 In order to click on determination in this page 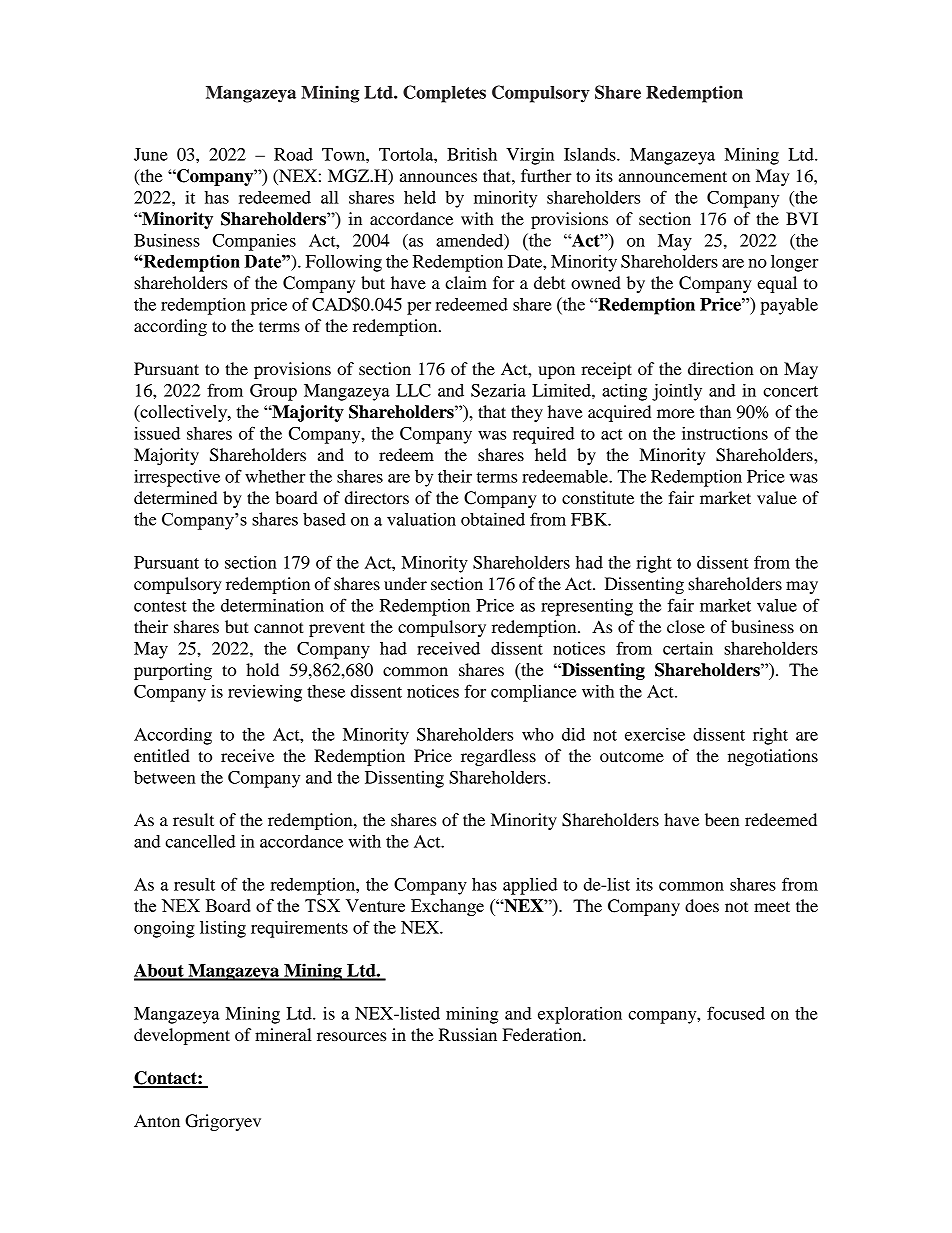, I will do `click(272, 605)`.
